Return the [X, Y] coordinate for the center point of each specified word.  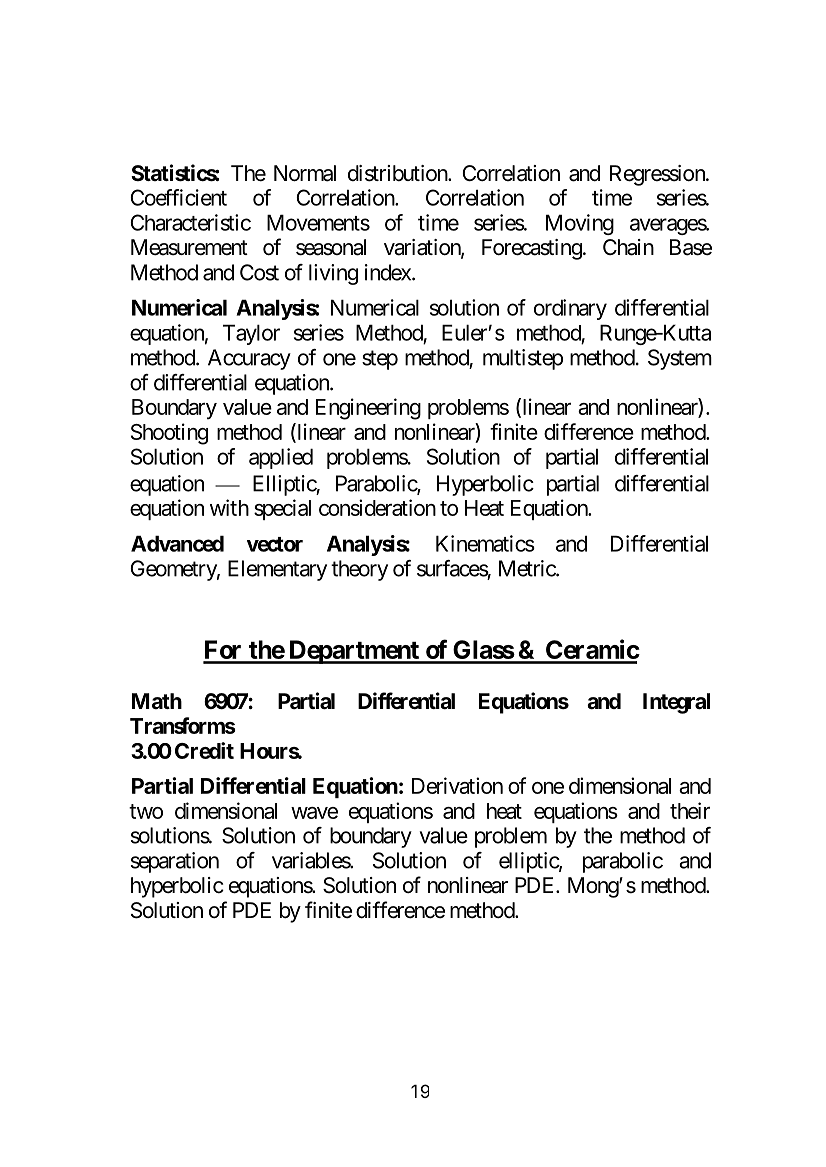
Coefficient [178, 197]
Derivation [457, 785]
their [690, 810]
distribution [398, 173]
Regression [658, 175]
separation [175, 862]
